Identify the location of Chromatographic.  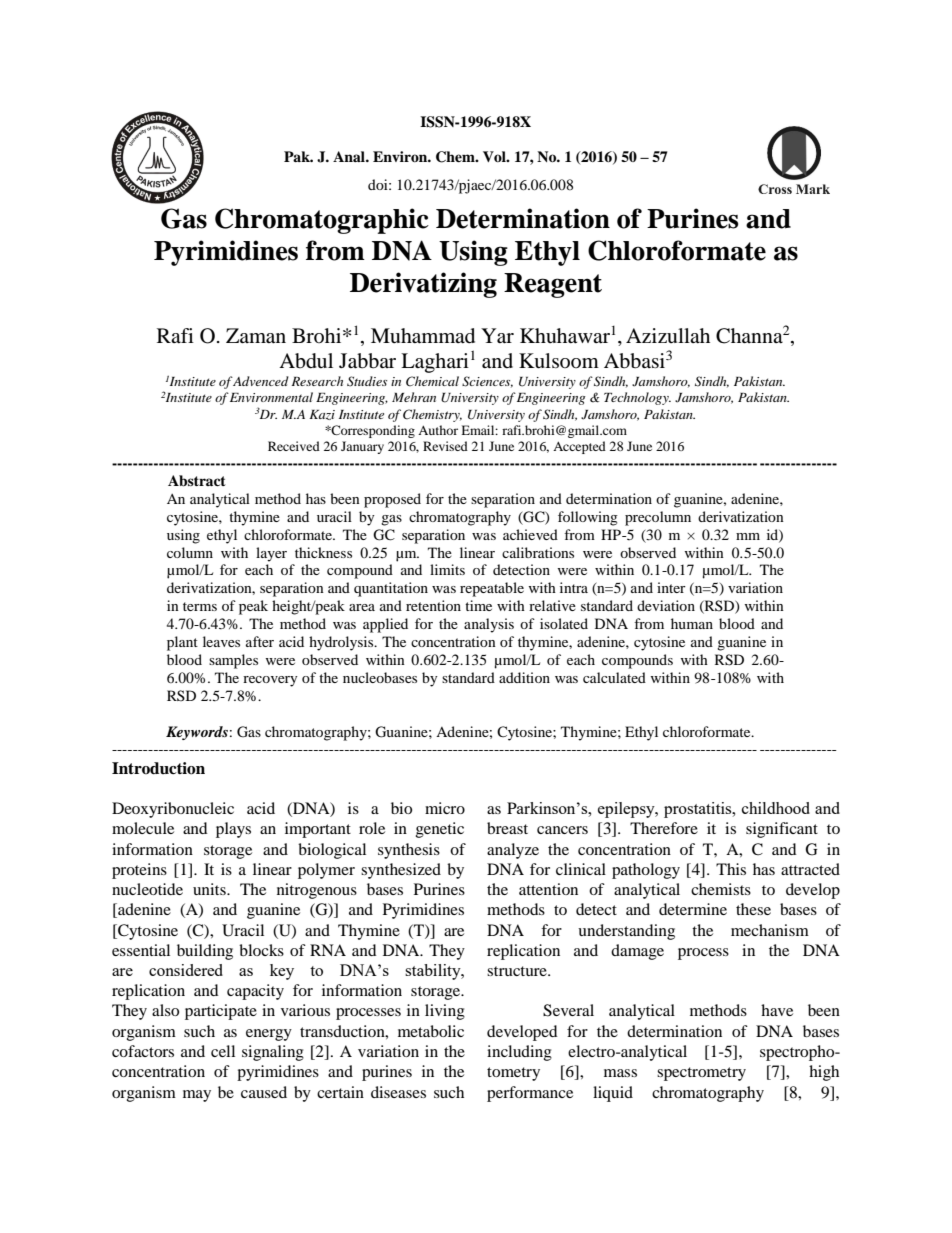
(322, 221).
